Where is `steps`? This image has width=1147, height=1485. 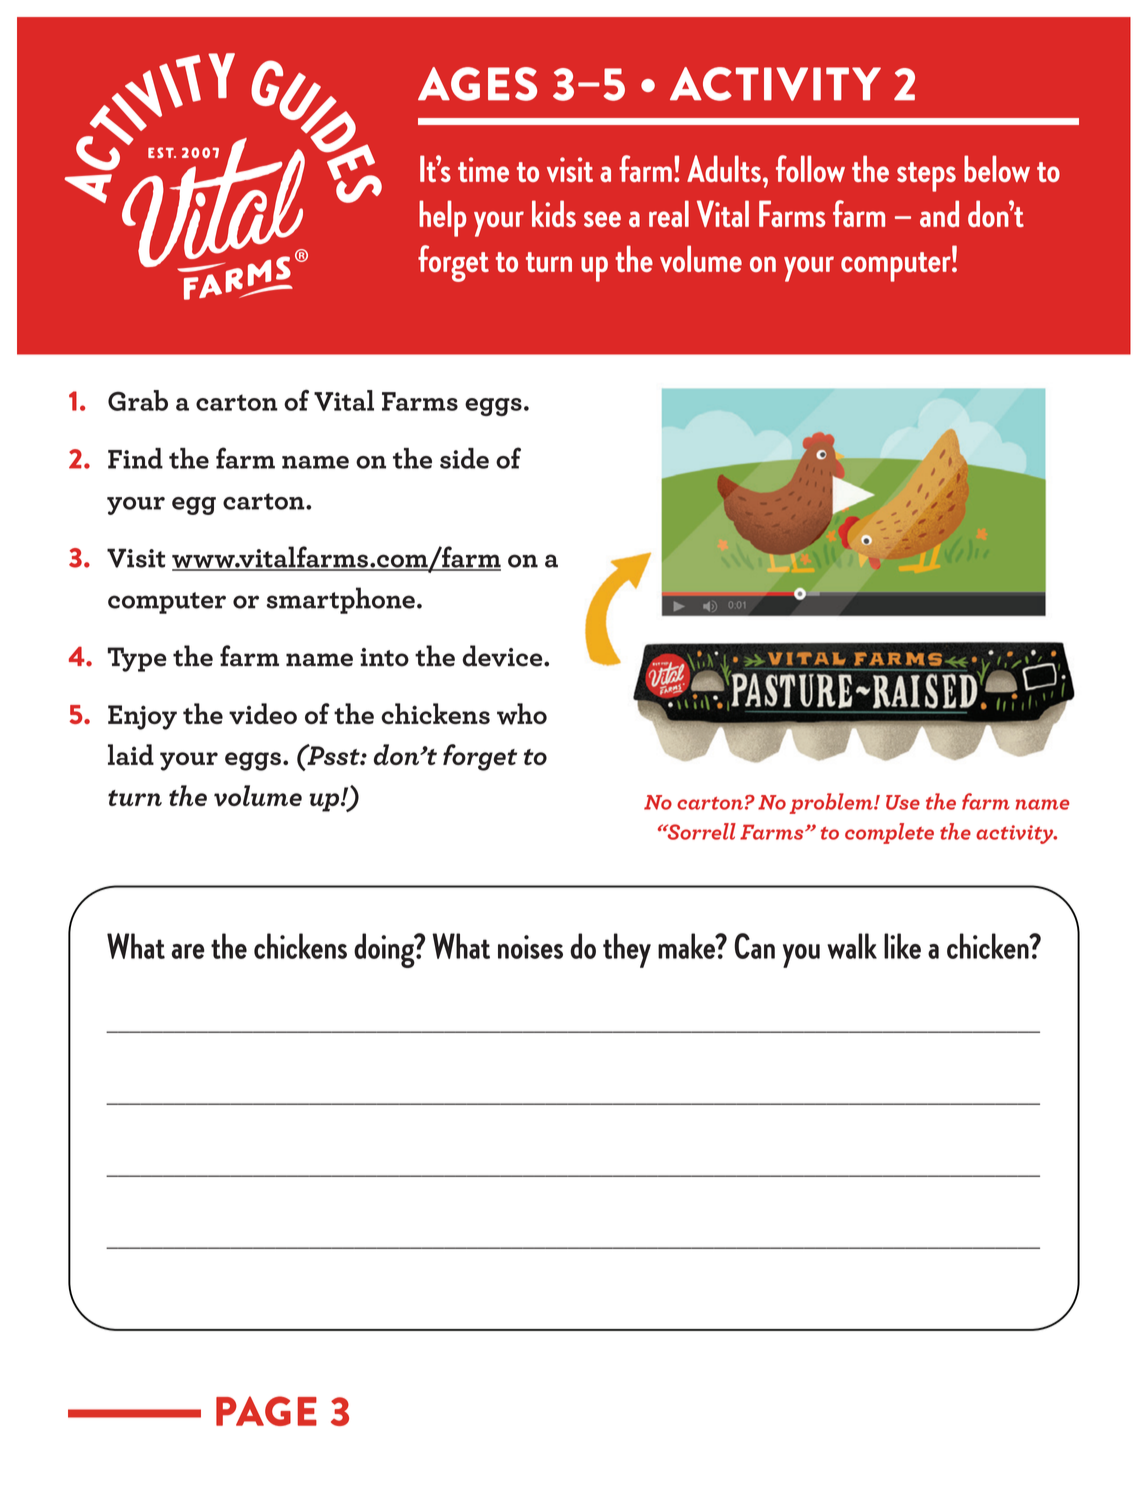
steps is located at coordinates (926, 177).
